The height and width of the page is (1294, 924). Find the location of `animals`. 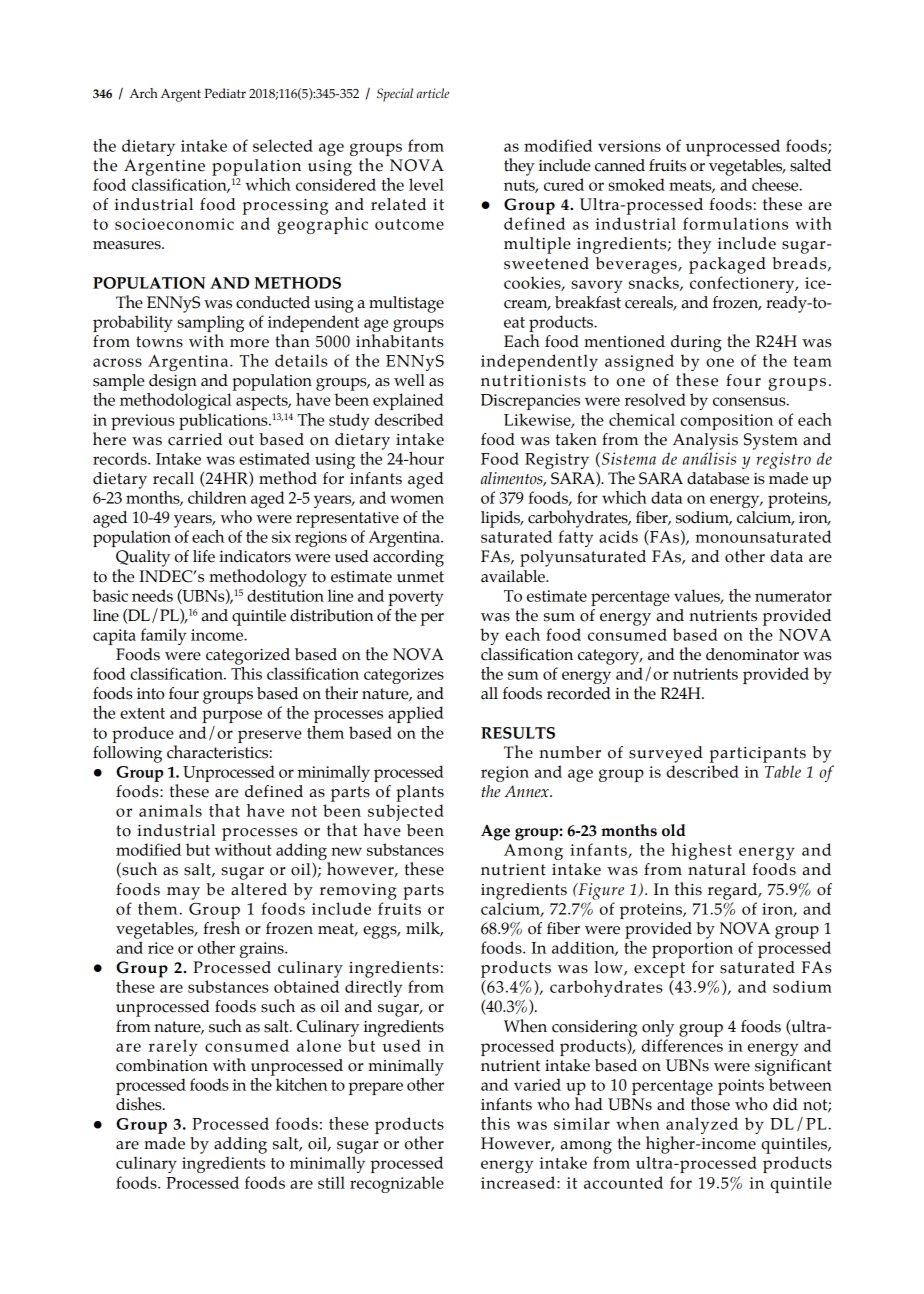

animals is located at coordinates (170, 810).
